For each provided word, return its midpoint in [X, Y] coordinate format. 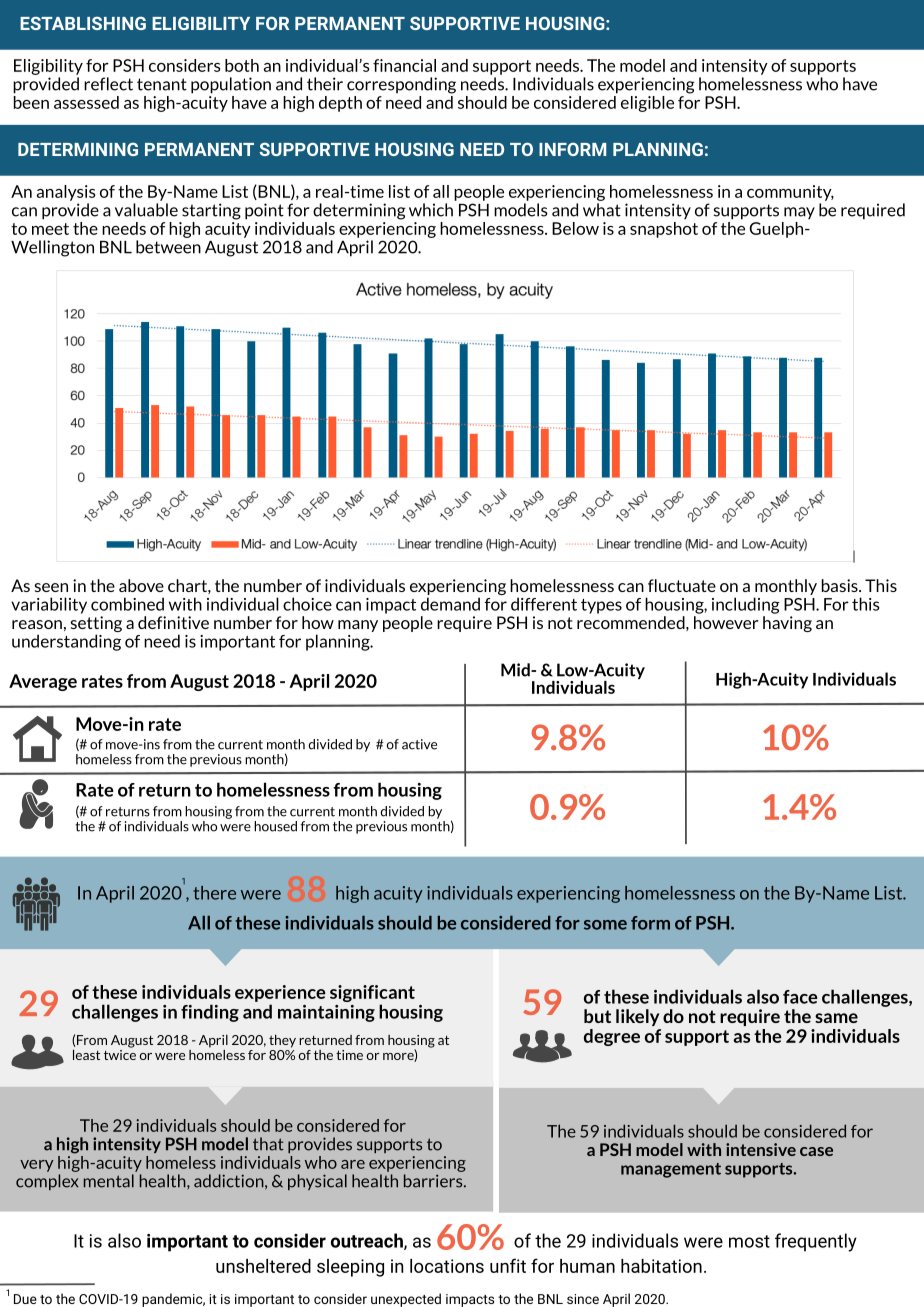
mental [109, 1181]
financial [404, 65]
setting [96, 625]
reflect [108, 84]
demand [450, 604]
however [726, 621]
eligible [647, 104]
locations [447, 1266]
